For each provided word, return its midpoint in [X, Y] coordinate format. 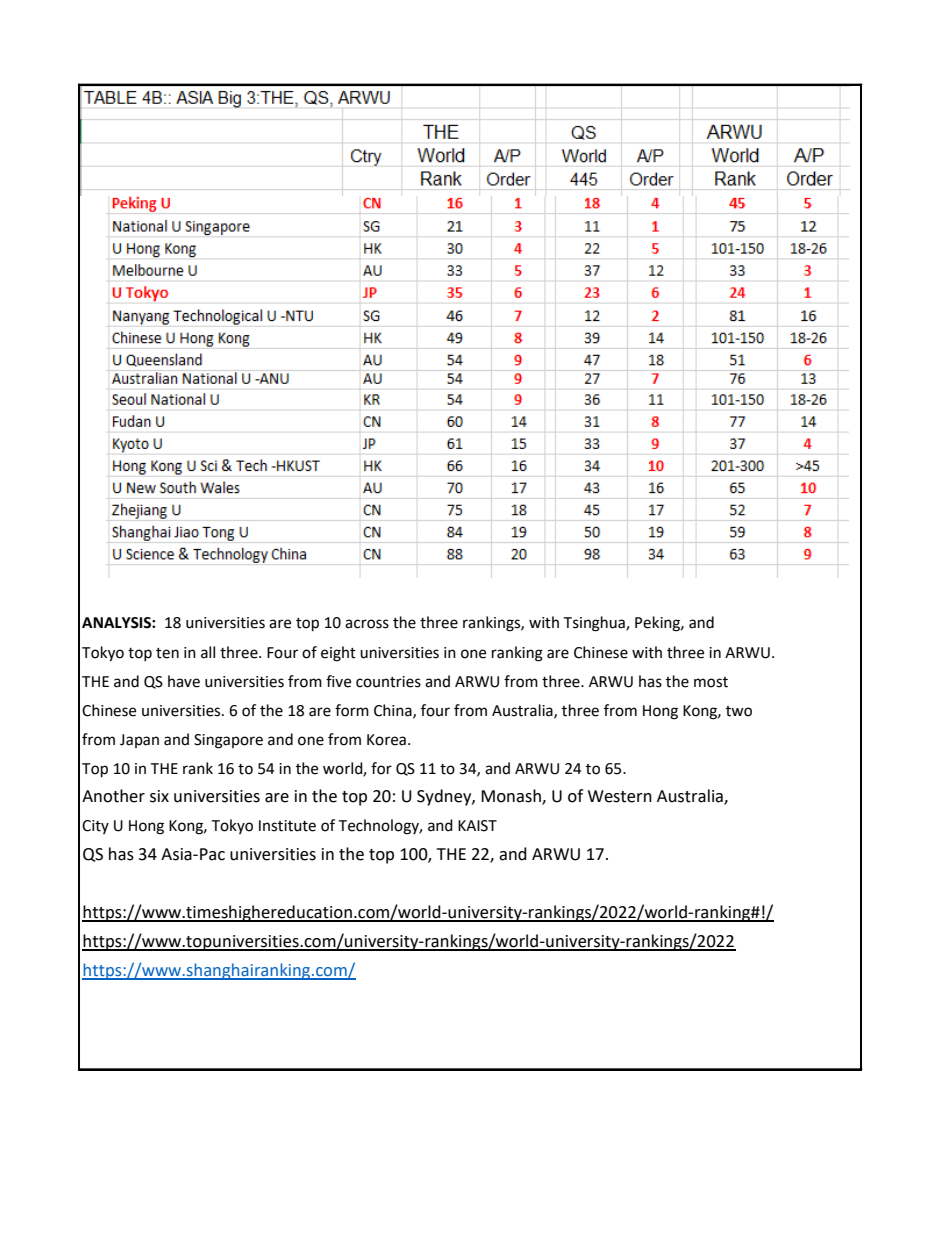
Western [620, 796]
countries [388, 682]
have [184, 681]
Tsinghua [595, 624]
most [711, 682]
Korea [386, 740]
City [95, 827]
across [367, 624]
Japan [139, 741]
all [208, 652]
